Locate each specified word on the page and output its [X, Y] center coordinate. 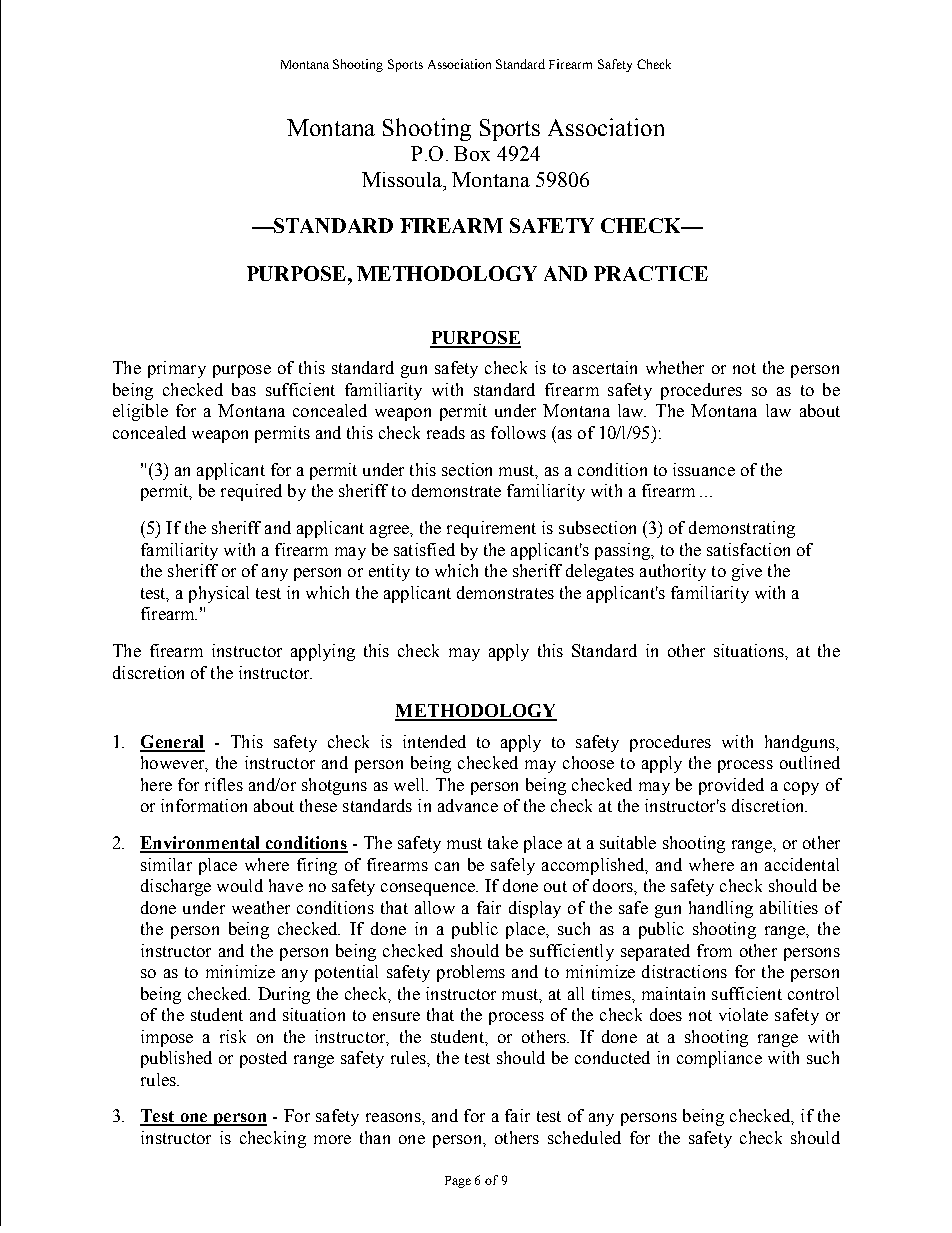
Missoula [403, 179]
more [332, 1139]
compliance [719, 1059]
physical [219, 594]
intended [434, 741]
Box [472, 153]
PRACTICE [651, 273]
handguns [801, 743]
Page [458, 1182]
